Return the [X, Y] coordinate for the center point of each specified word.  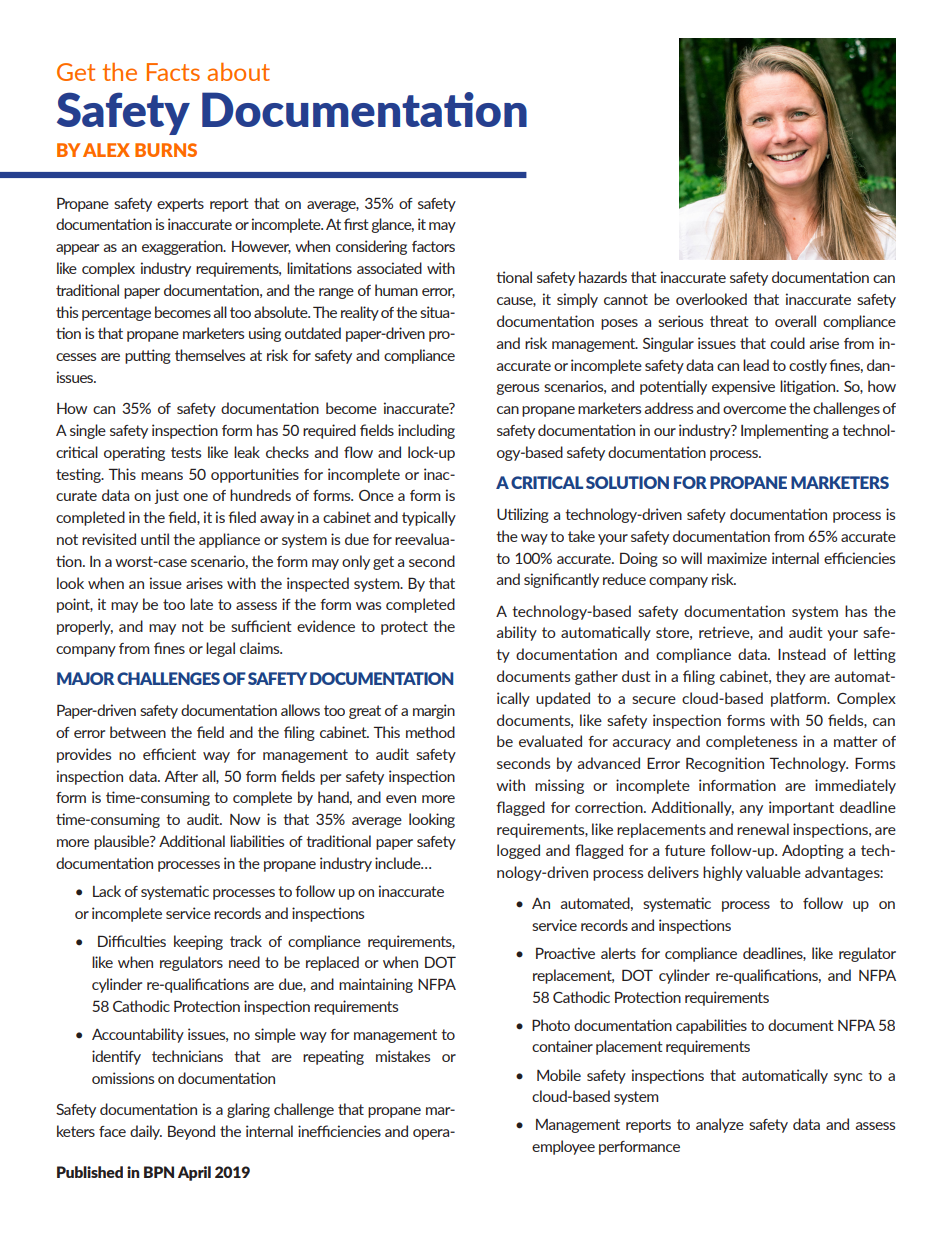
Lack [107, 891]
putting [148, 356]
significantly [561, 580]
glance [392, 225]
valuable [773, 872]
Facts [173, 72]
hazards [603, 277]
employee [563, 1147]
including [426, 431]
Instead [802, 654]
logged [518, 851]
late [201, 604]
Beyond [191, 1132]
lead [756, 365]
